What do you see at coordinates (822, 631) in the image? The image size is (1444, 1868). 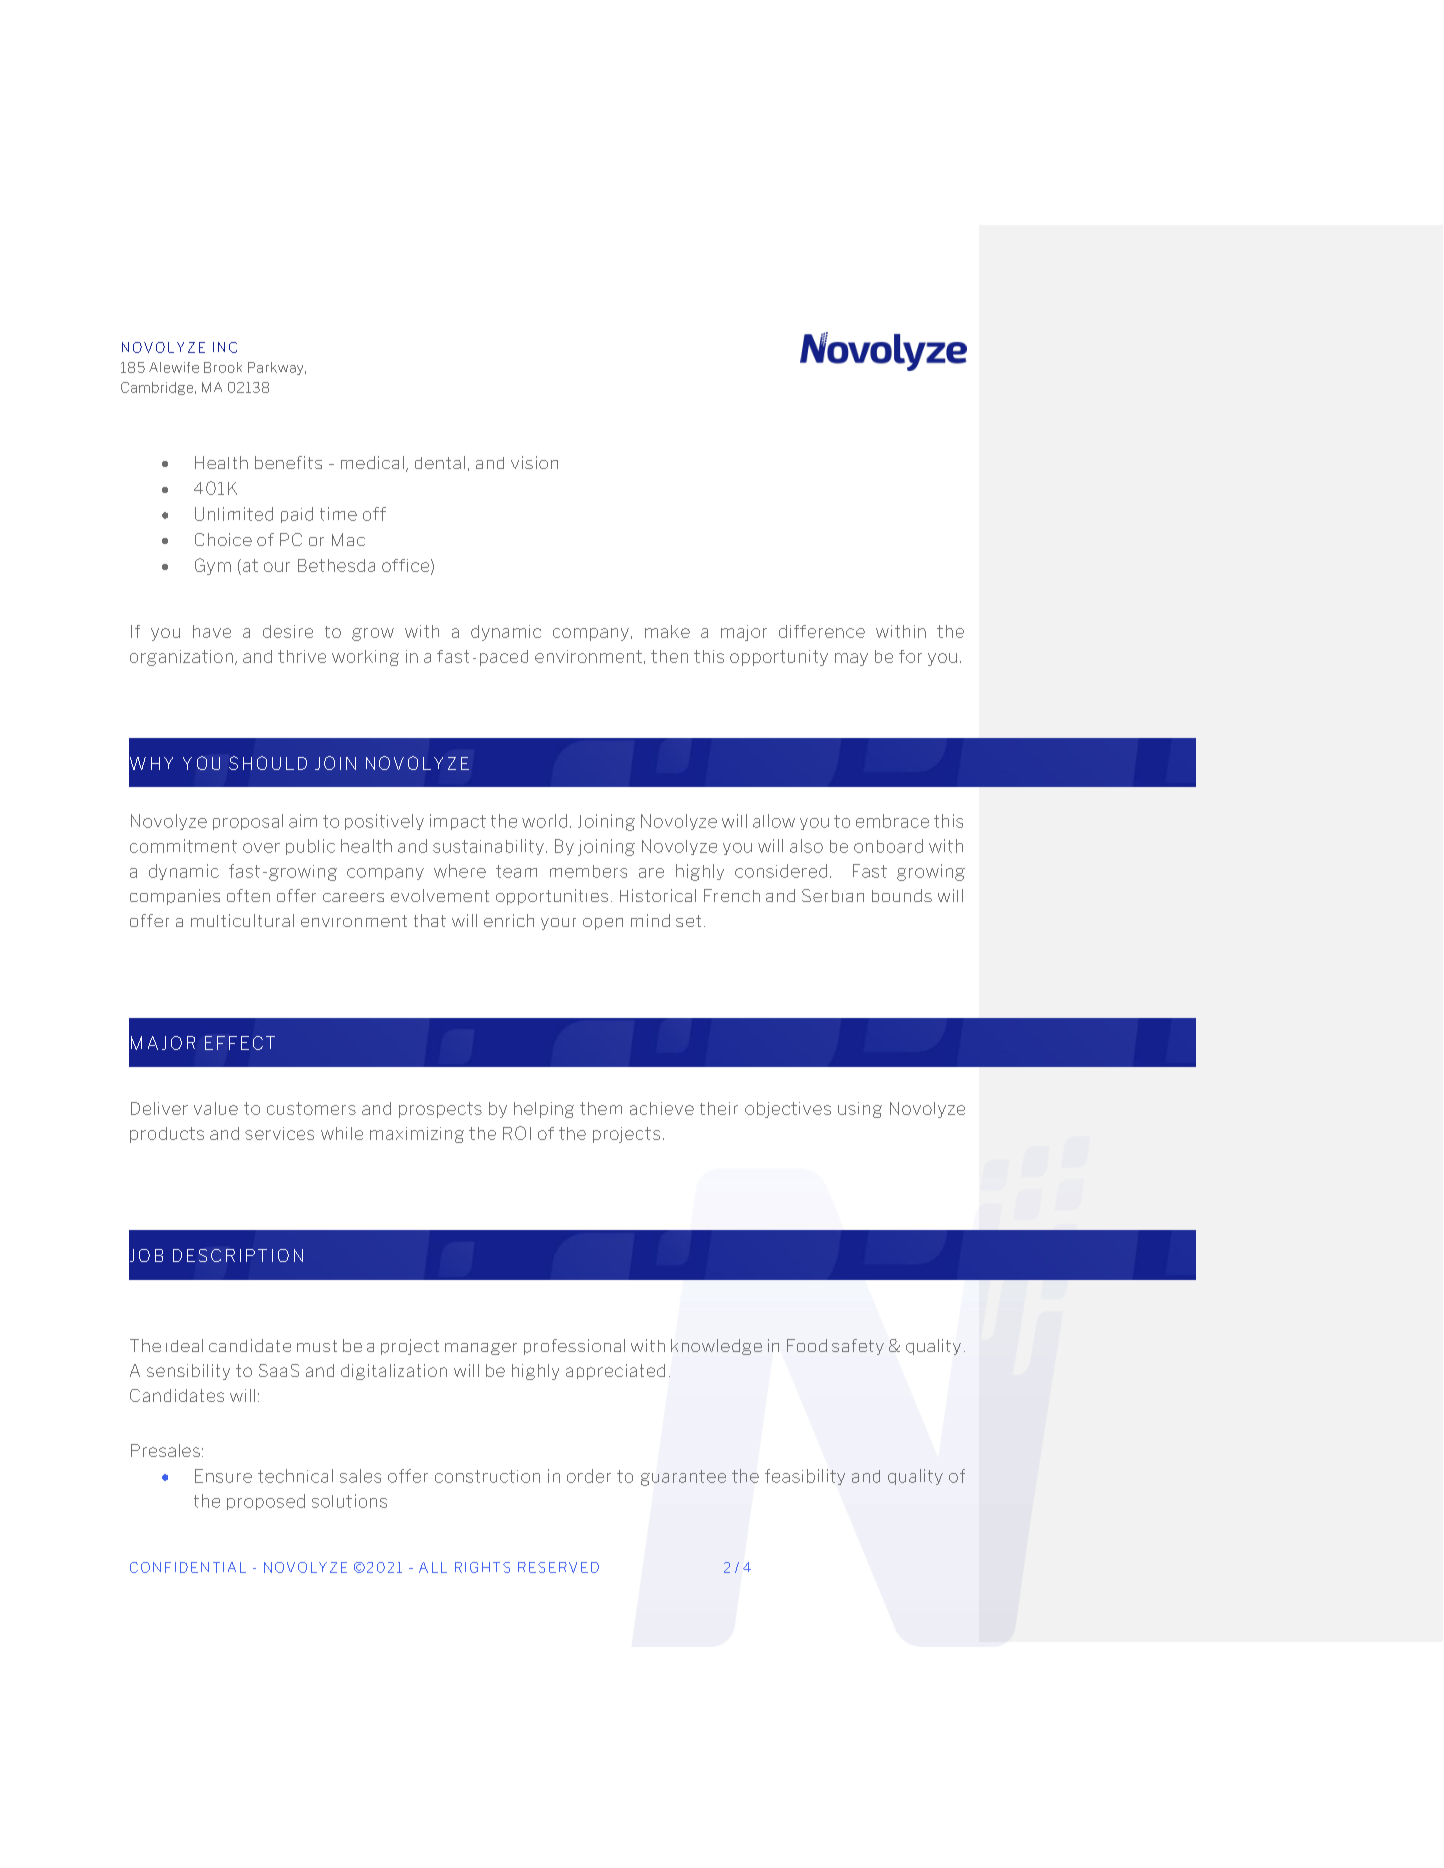 I see `difference` at bounding box center [822, 631].
